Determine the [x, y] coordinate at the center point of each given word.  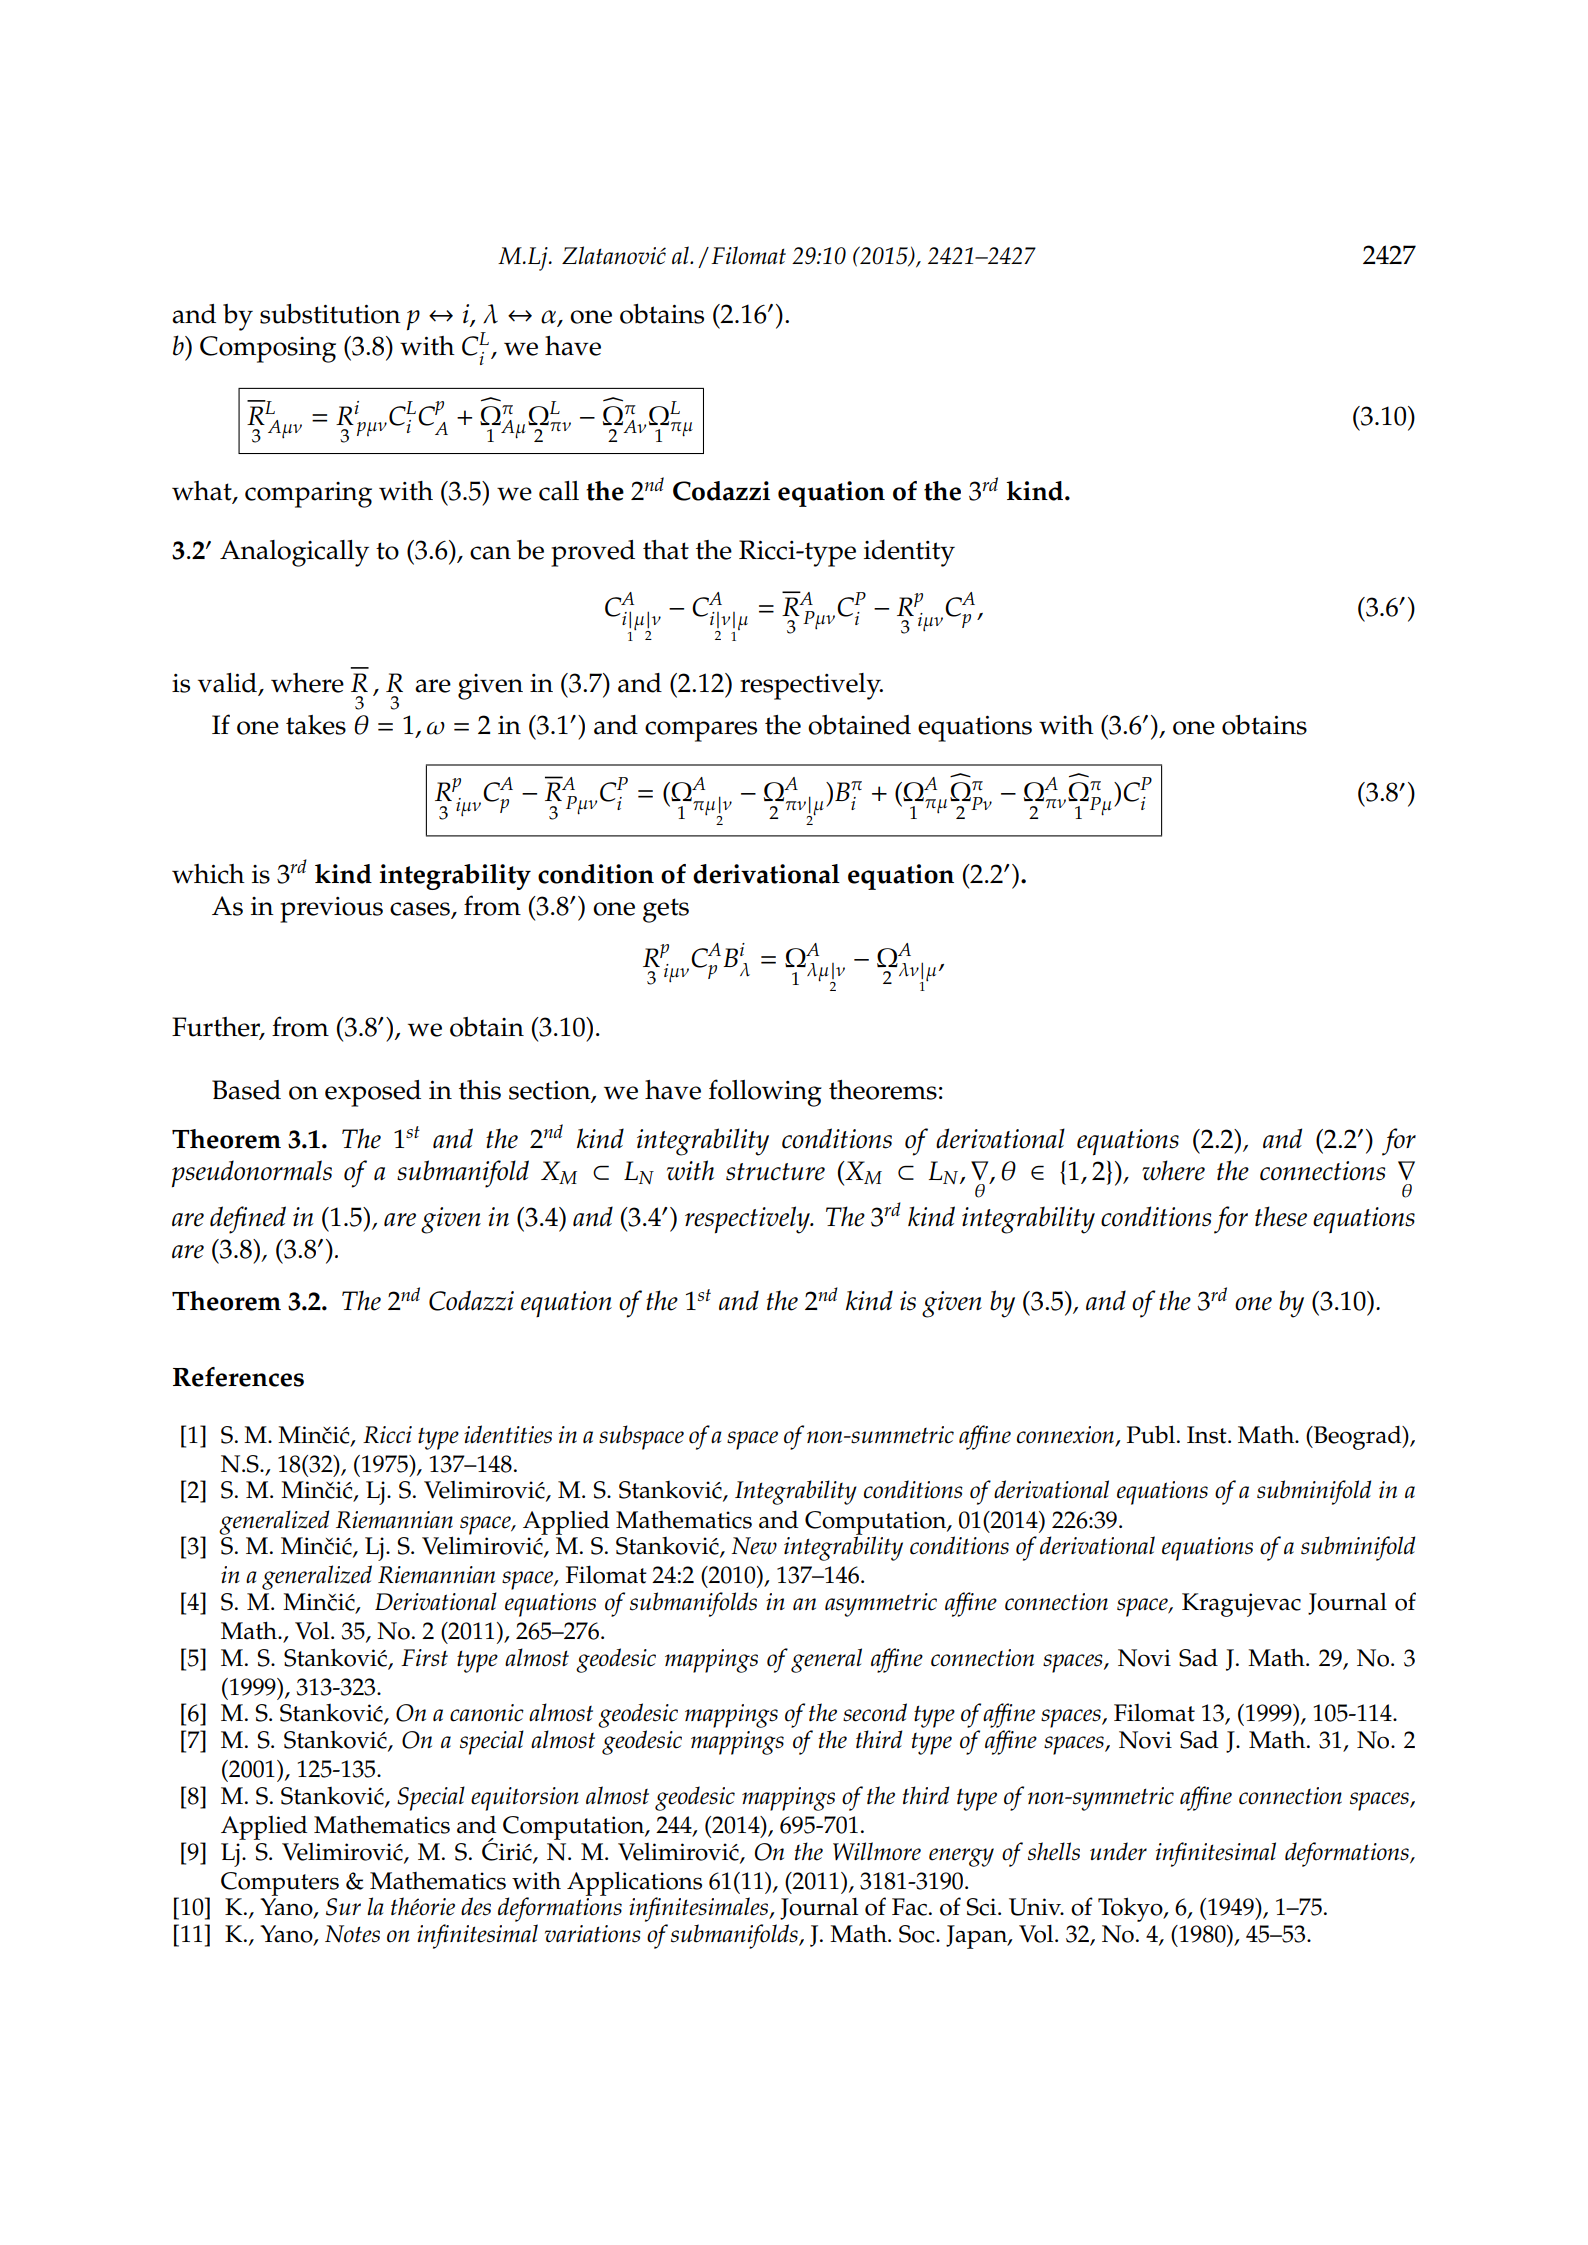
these [1281, 1216]
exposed [373, 1093]
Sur [343, 1907]
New [754, 1546]
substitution [330, 314]
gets [666, 910]
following [765, 1093]
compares [701, 731]
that [666, 550]
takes [316, 725]
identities [508, 1434]
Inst [1208, 1435]
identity [909, 553]
